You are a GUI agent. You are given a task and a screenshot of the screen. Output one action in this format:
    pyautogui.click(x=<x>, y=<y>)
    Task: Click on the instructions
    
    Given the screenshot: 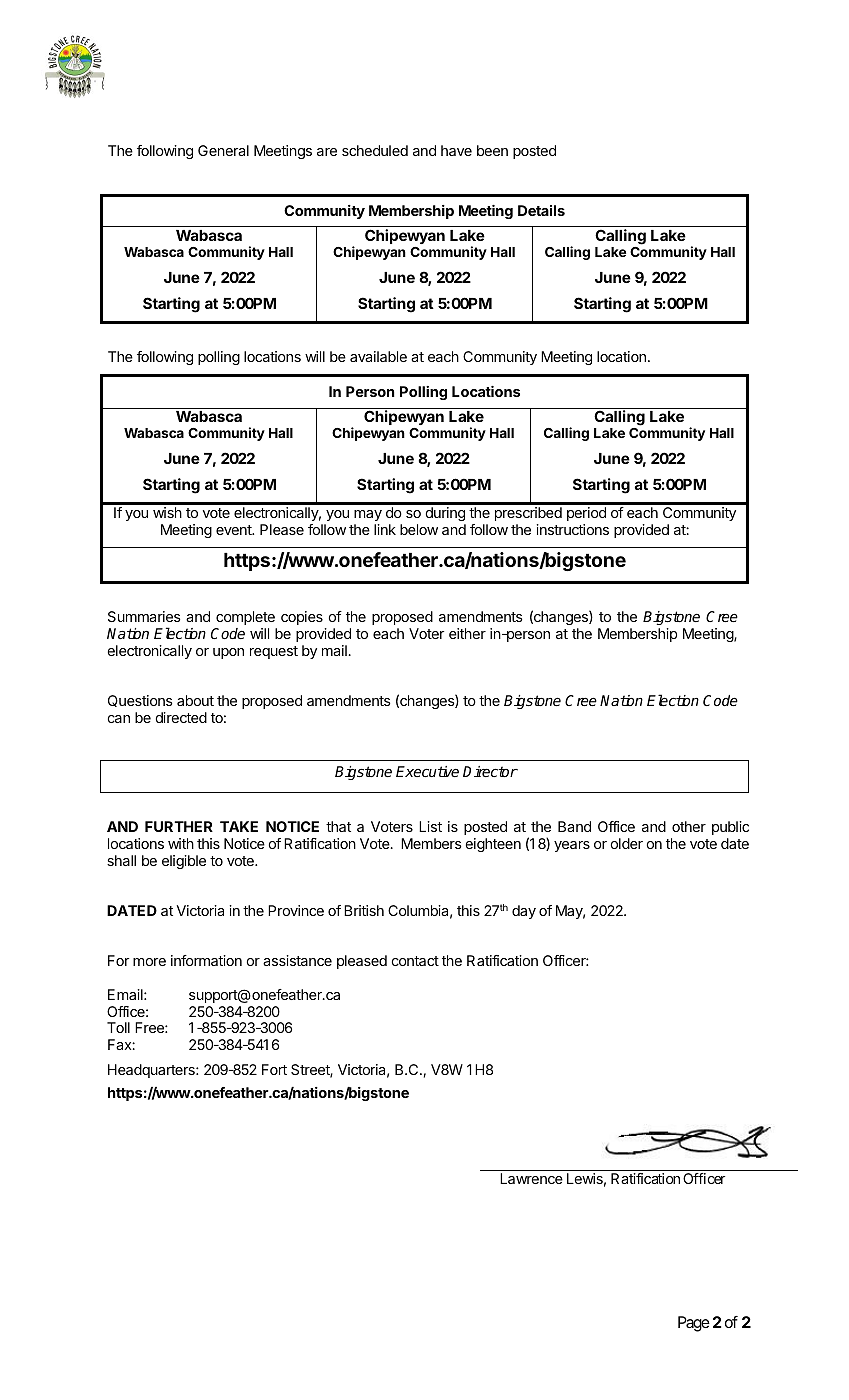 What is the action you would take?
    pyautogui.click(x=572, y=529)
